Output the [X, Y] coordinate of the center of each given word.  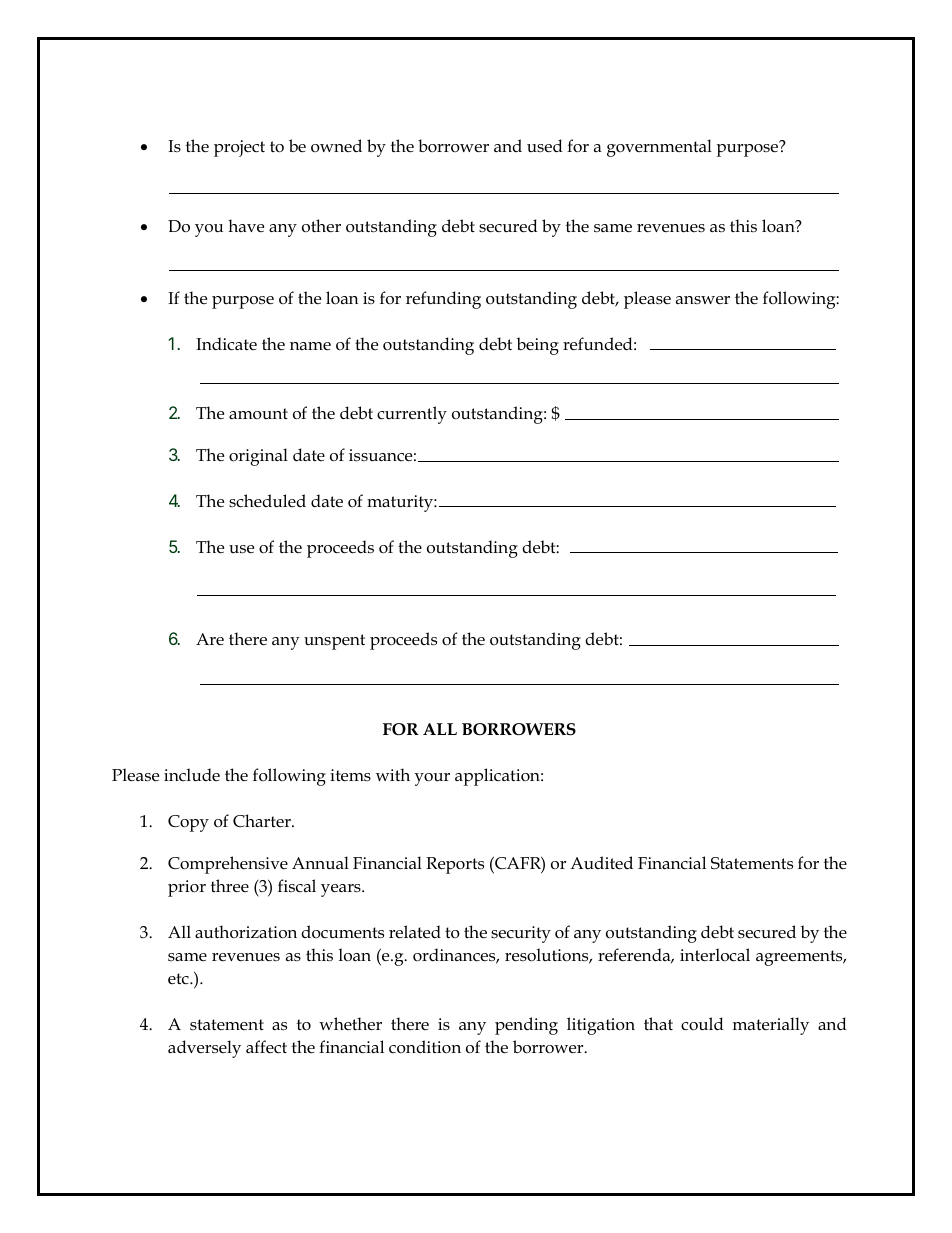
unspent [334, 642]
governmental [659, 148]
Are [210, 639]
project [239, 148]
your [432, 779]
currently [412, 415]
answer [703, 300]
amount [258, 413]
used [545, 146]
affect [266, 1046]
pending [526, 1026]
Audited [601, 862]
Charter [263, 820]
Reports [455, 865]
